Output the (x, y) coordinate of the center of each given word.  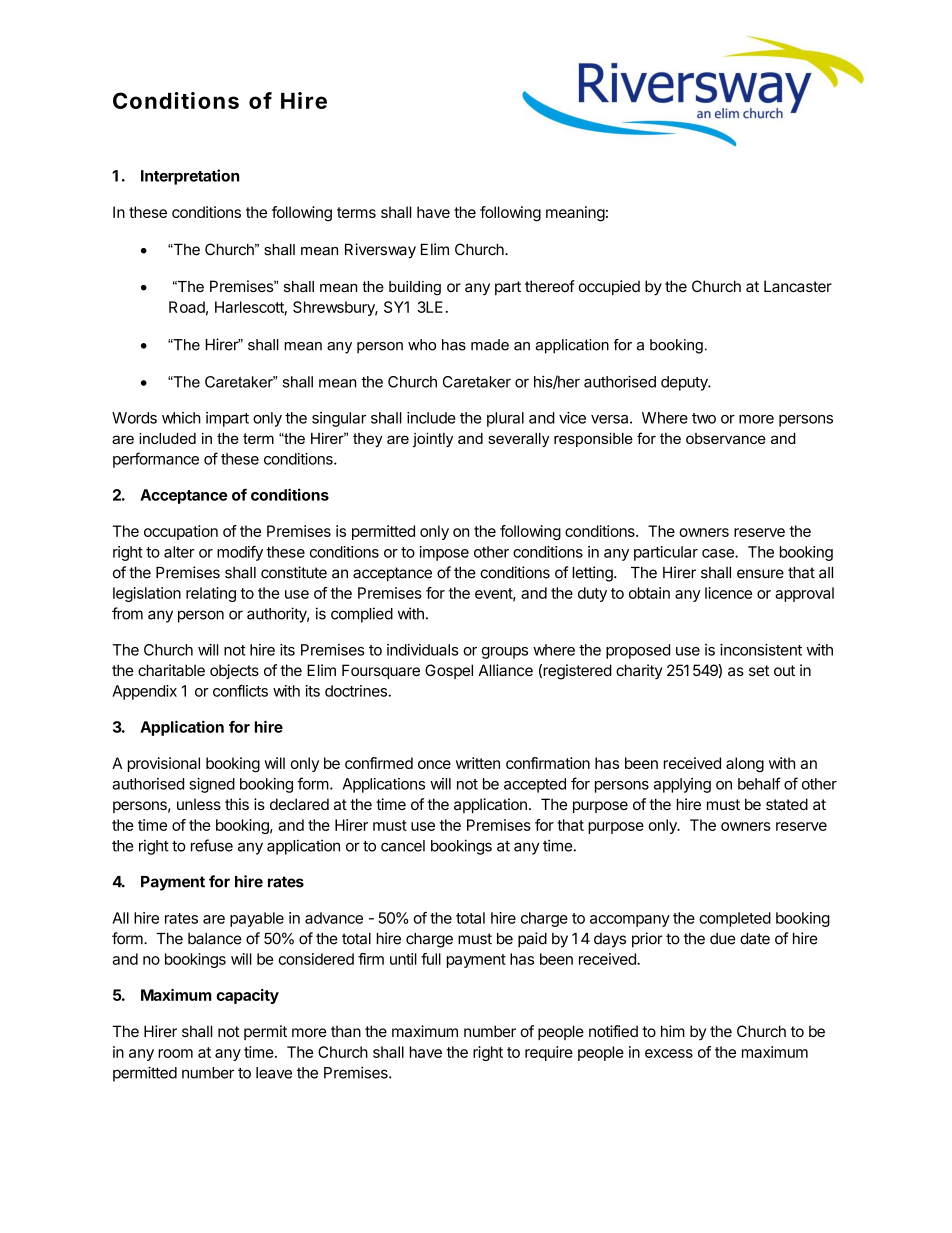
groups (505, 653)
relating (211, 594)
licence (728, 593)
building (415, 288)
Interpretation (190, 177)
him (673, 1031)
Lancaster (798, 286)
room (175, 1053)
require (549, 1053)
